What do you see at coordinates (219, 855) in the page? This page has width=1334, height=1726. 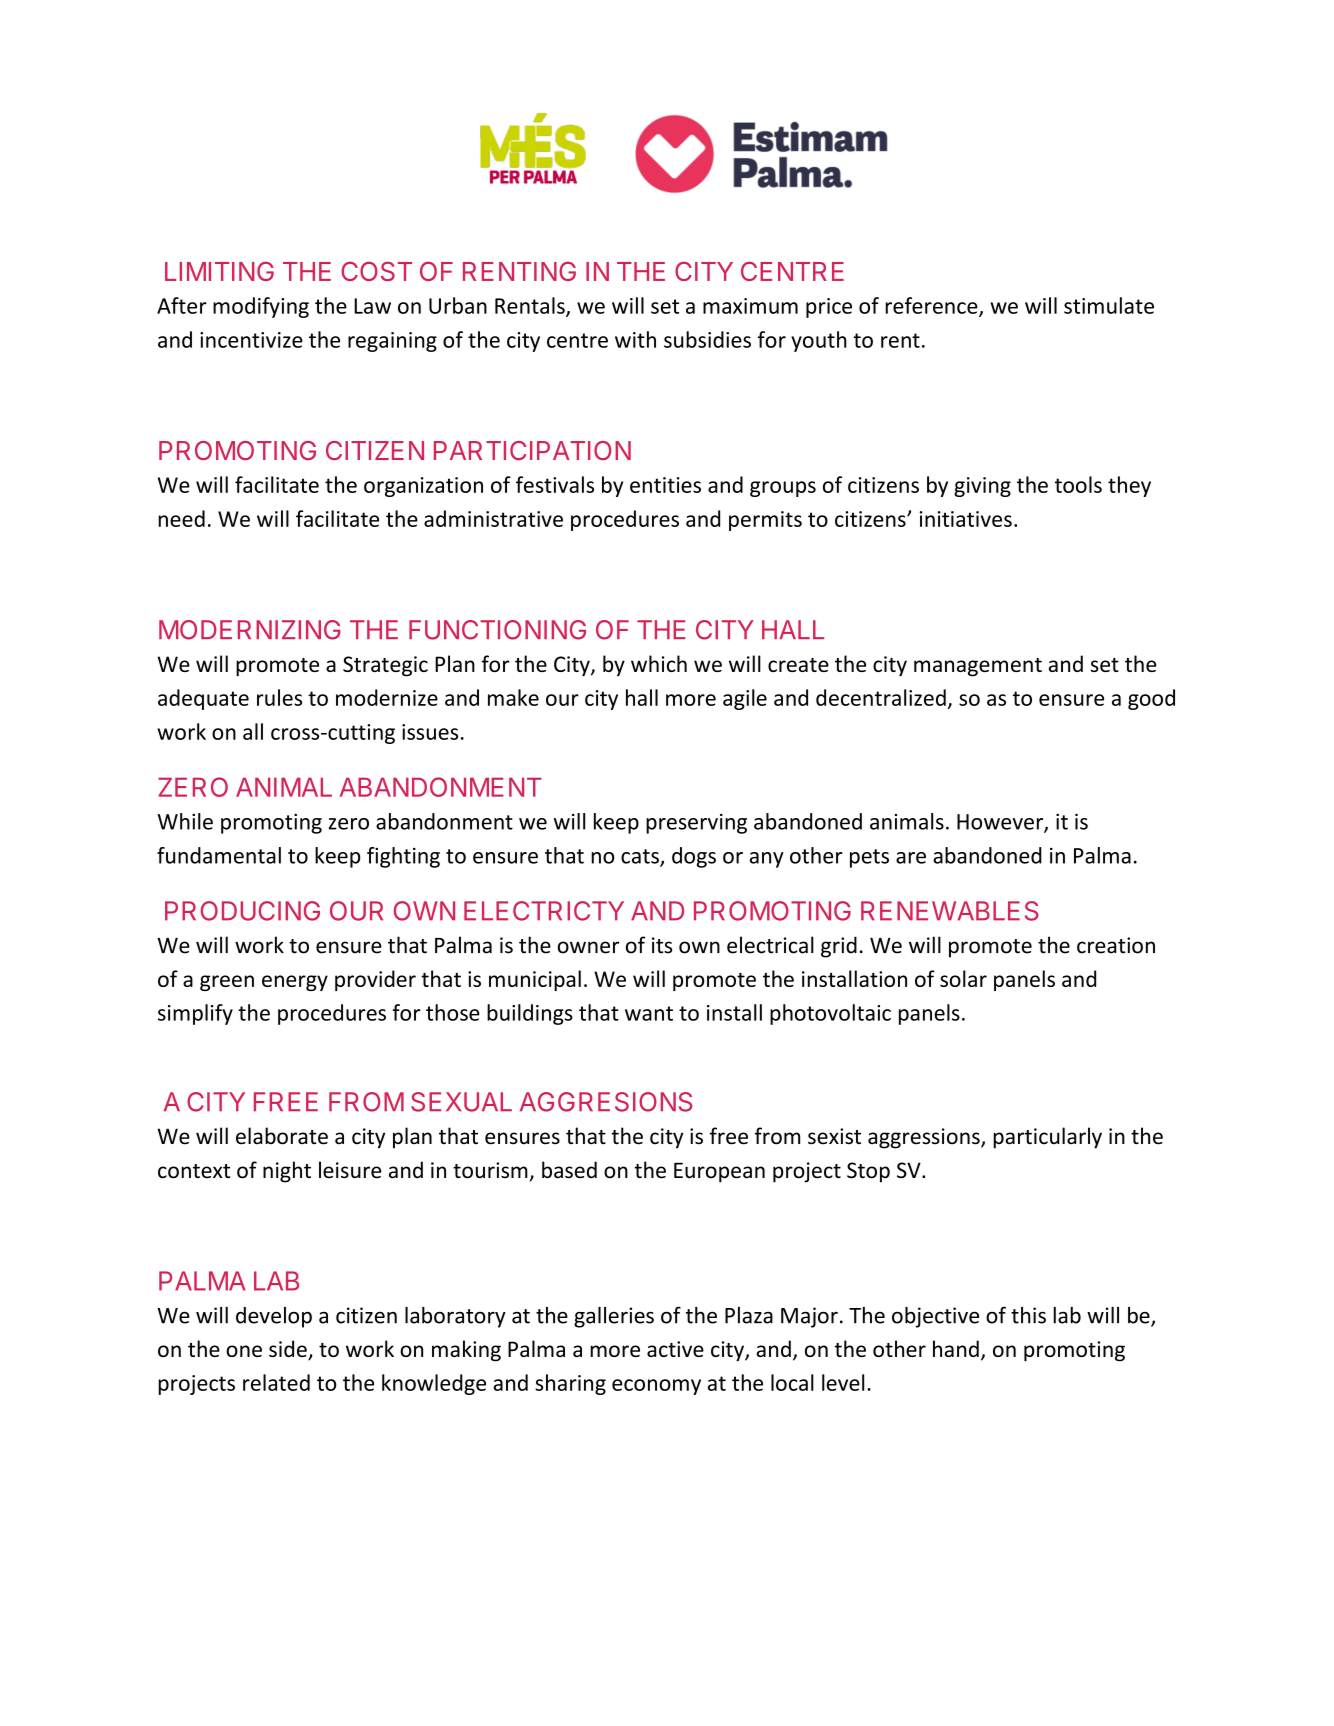 I see `fundamental` at bounding box center [219, 855].
